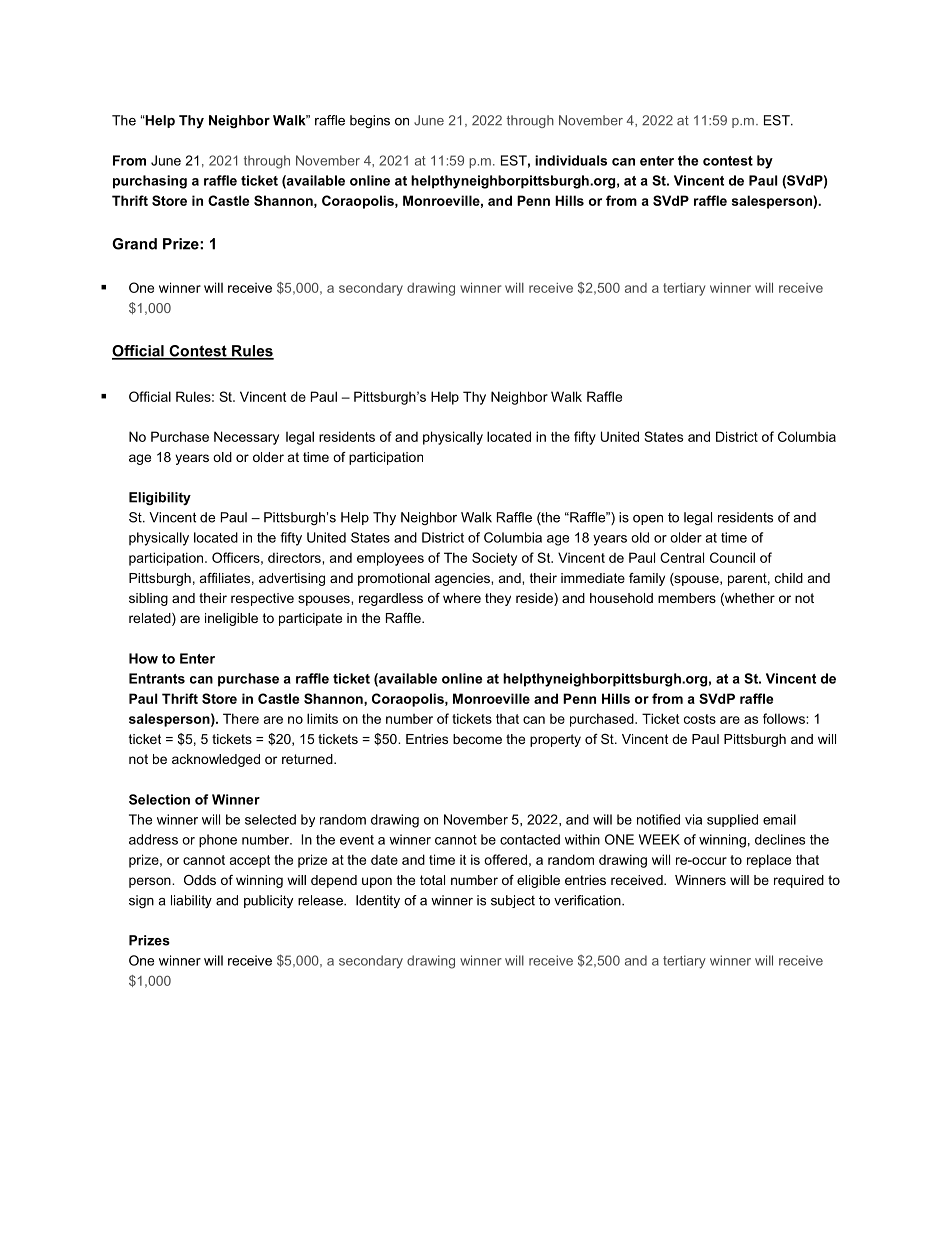 Image resolution: width=952 pixels, height=1233 pixels. Describe the element at coordinates (494, 559) in the screenshot. I see `Society` at that location.
